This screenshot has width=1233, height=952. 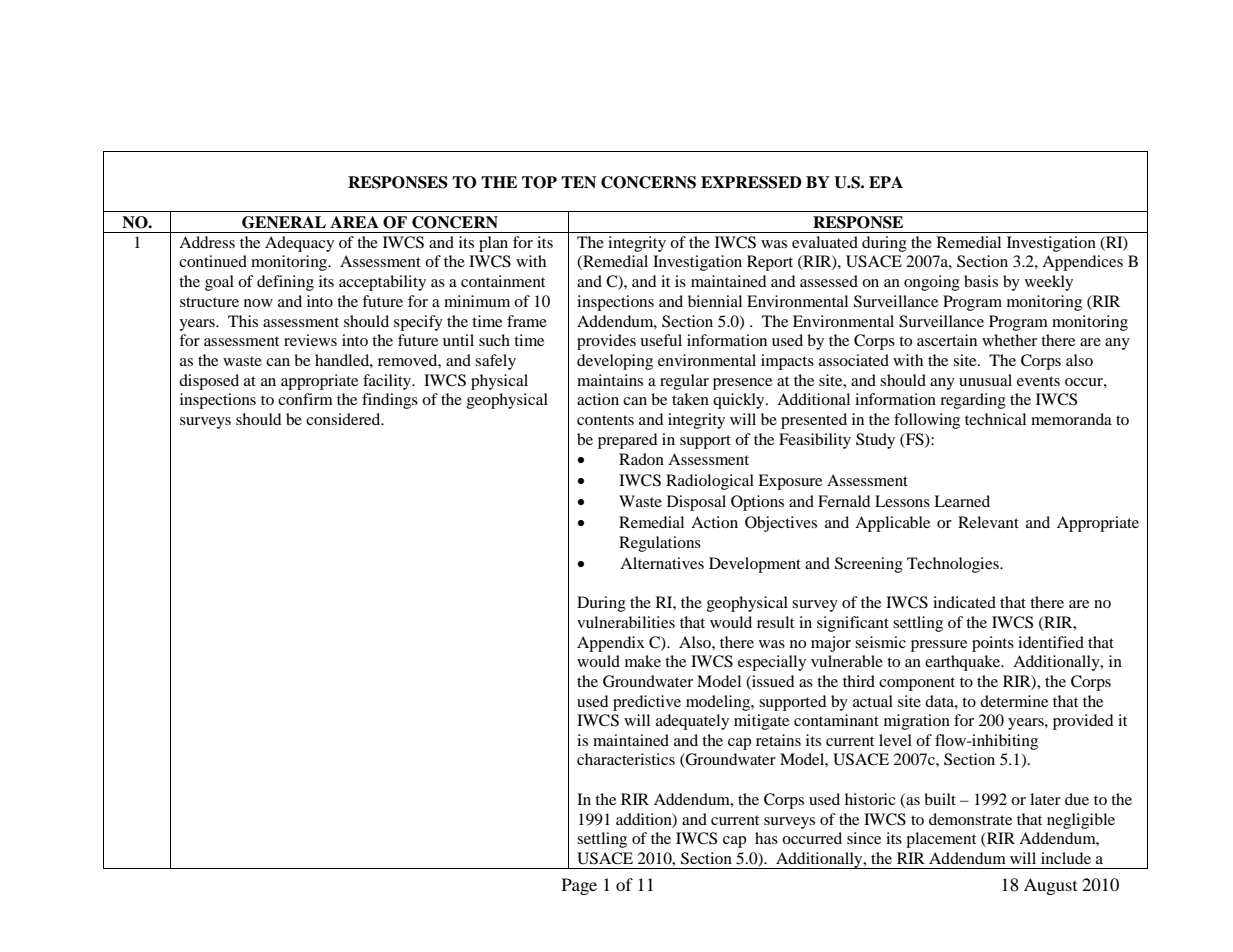 What do you see at coordinates (539, 182) in the screenshot?
I see `TOP` at bounding box center [539, 182].
